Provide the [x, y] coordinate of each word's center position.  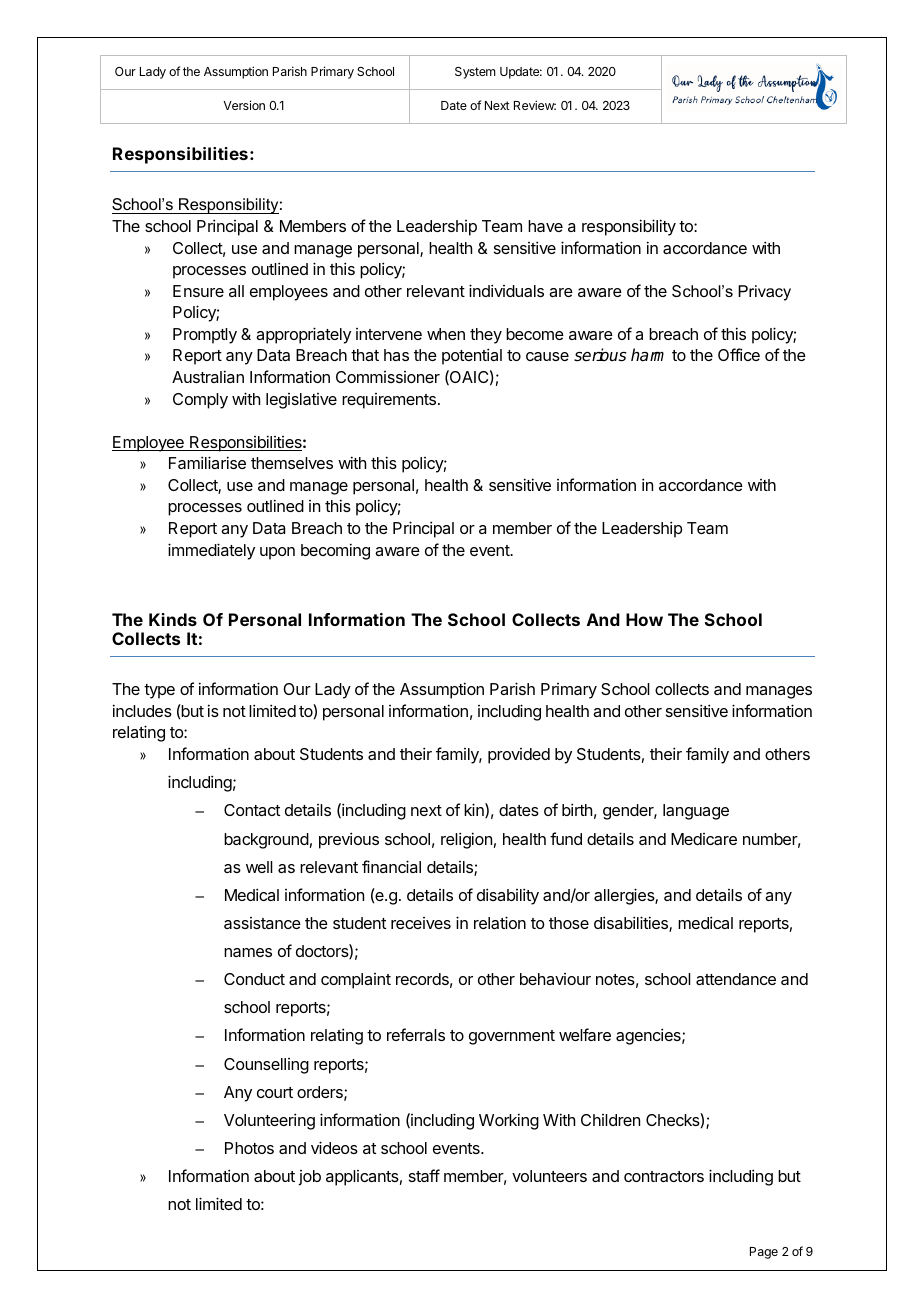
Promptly [205, 336]
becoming [335, 551]
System [475, 73]
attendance [736, 979]
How [644, 619]
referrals [416, 1034]
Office [739, 354]
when [446, 334]
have [545, 226]
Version [244, 105]
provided [519, 756]
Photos [249, 1148]
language [696, 812]
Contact [252, 810]
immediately [211, 551]
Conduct [254, 979]
